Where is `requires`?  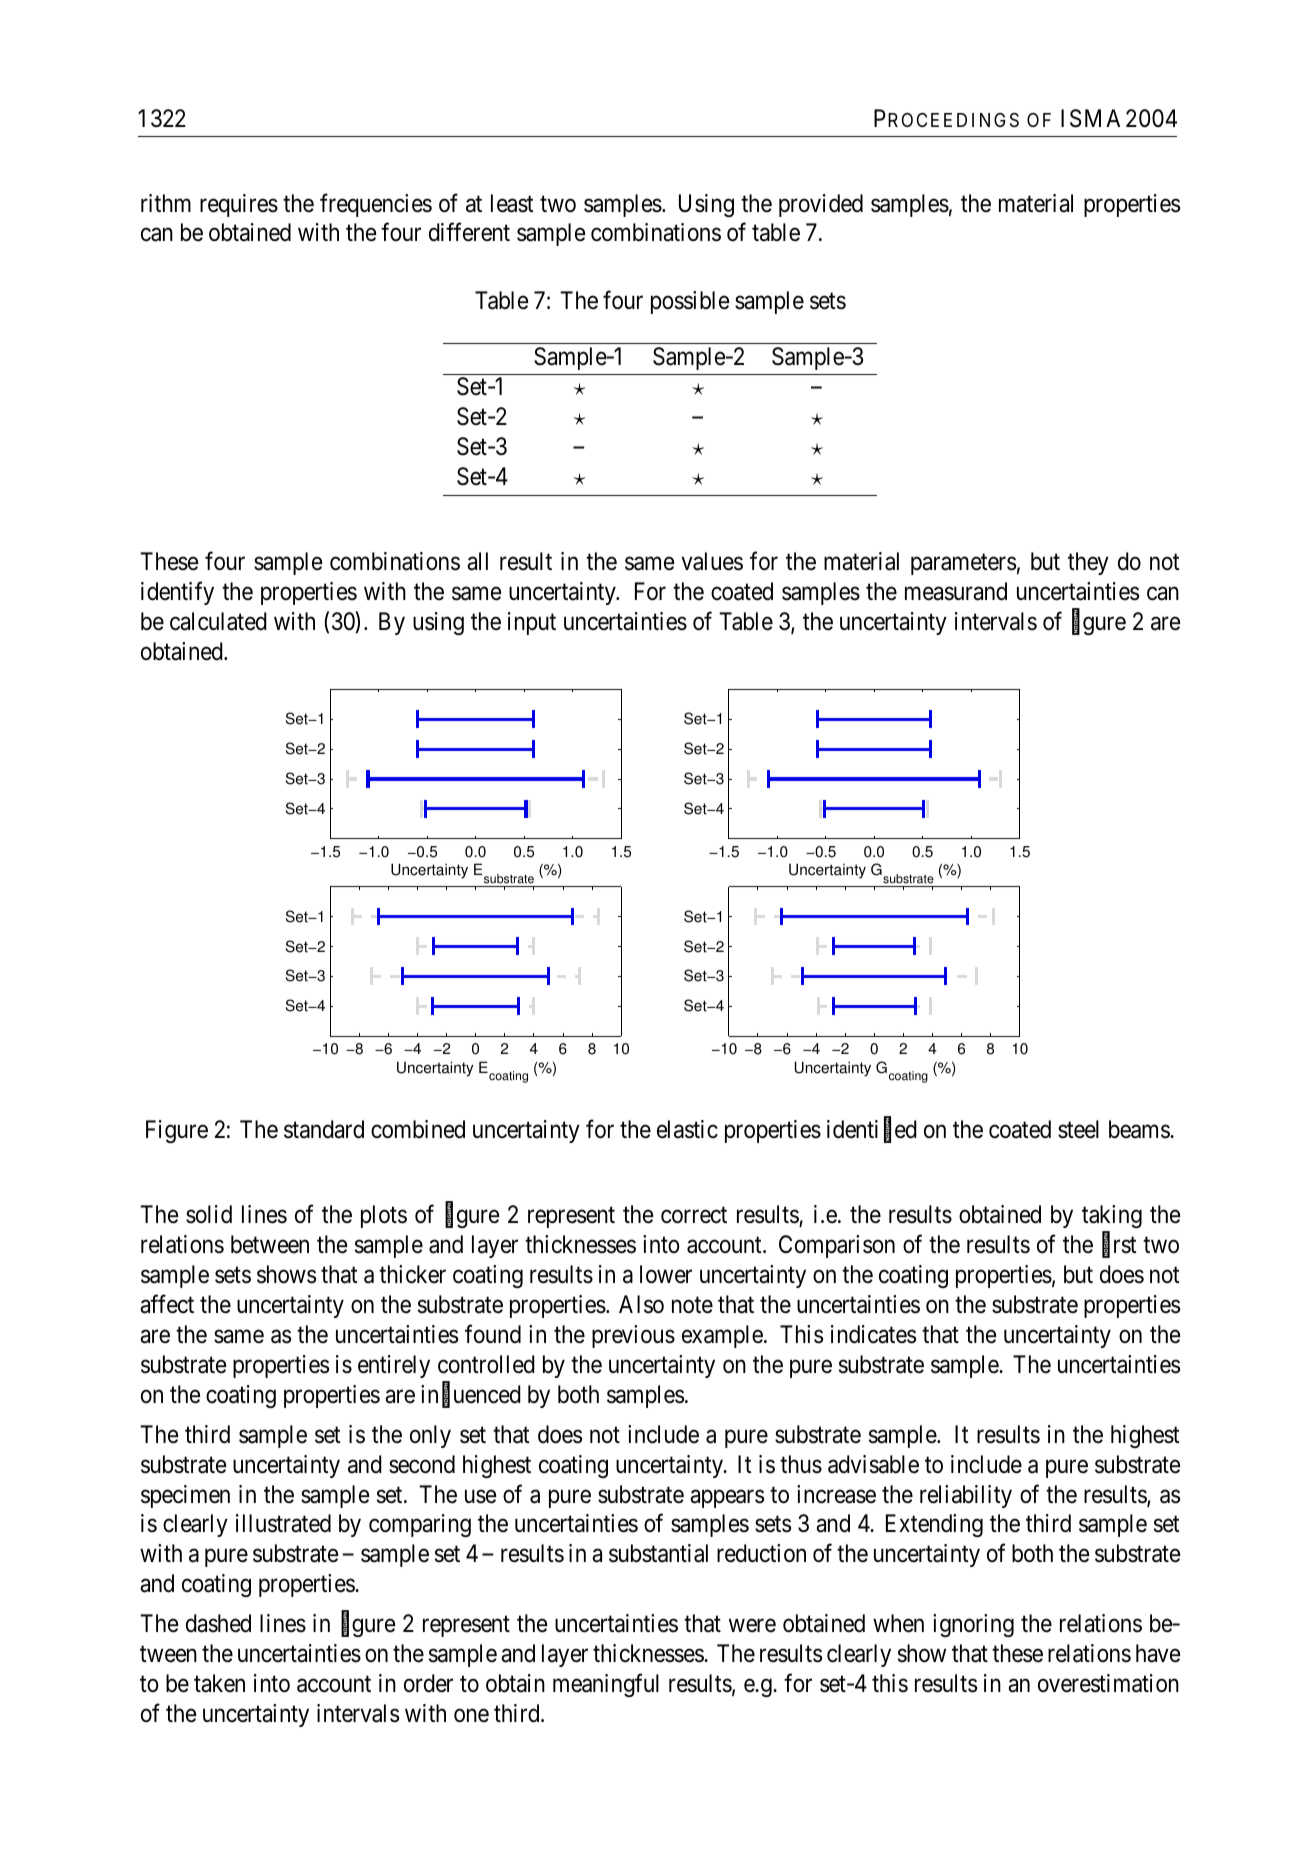
requires is located at coordinates (239, 205).
